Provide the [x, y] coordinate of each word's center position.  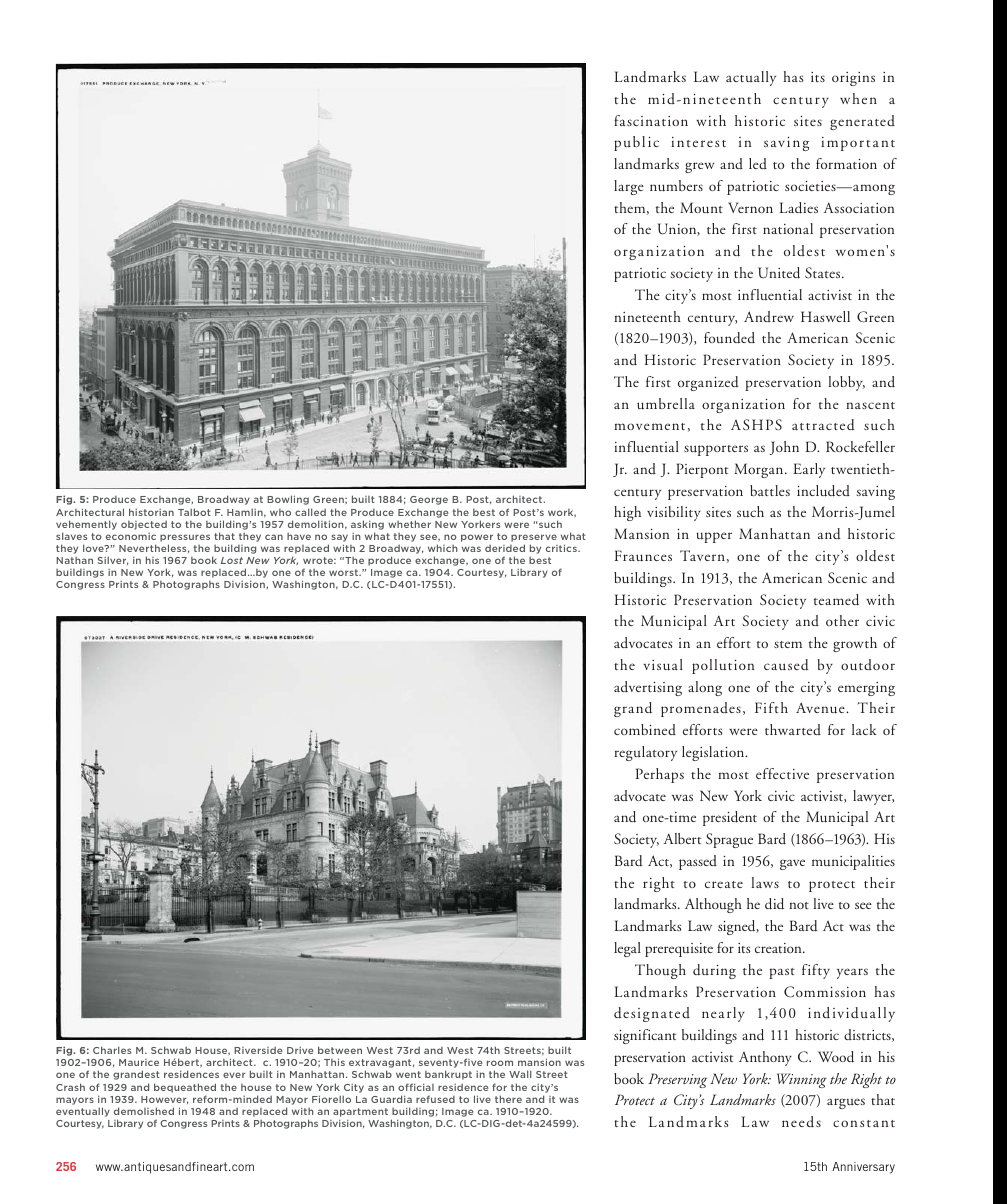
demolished [144, 1111]
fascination [651, 120]
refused [435, 1099]
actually [751, 78]
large [629, 187]
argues [846, 1103]
